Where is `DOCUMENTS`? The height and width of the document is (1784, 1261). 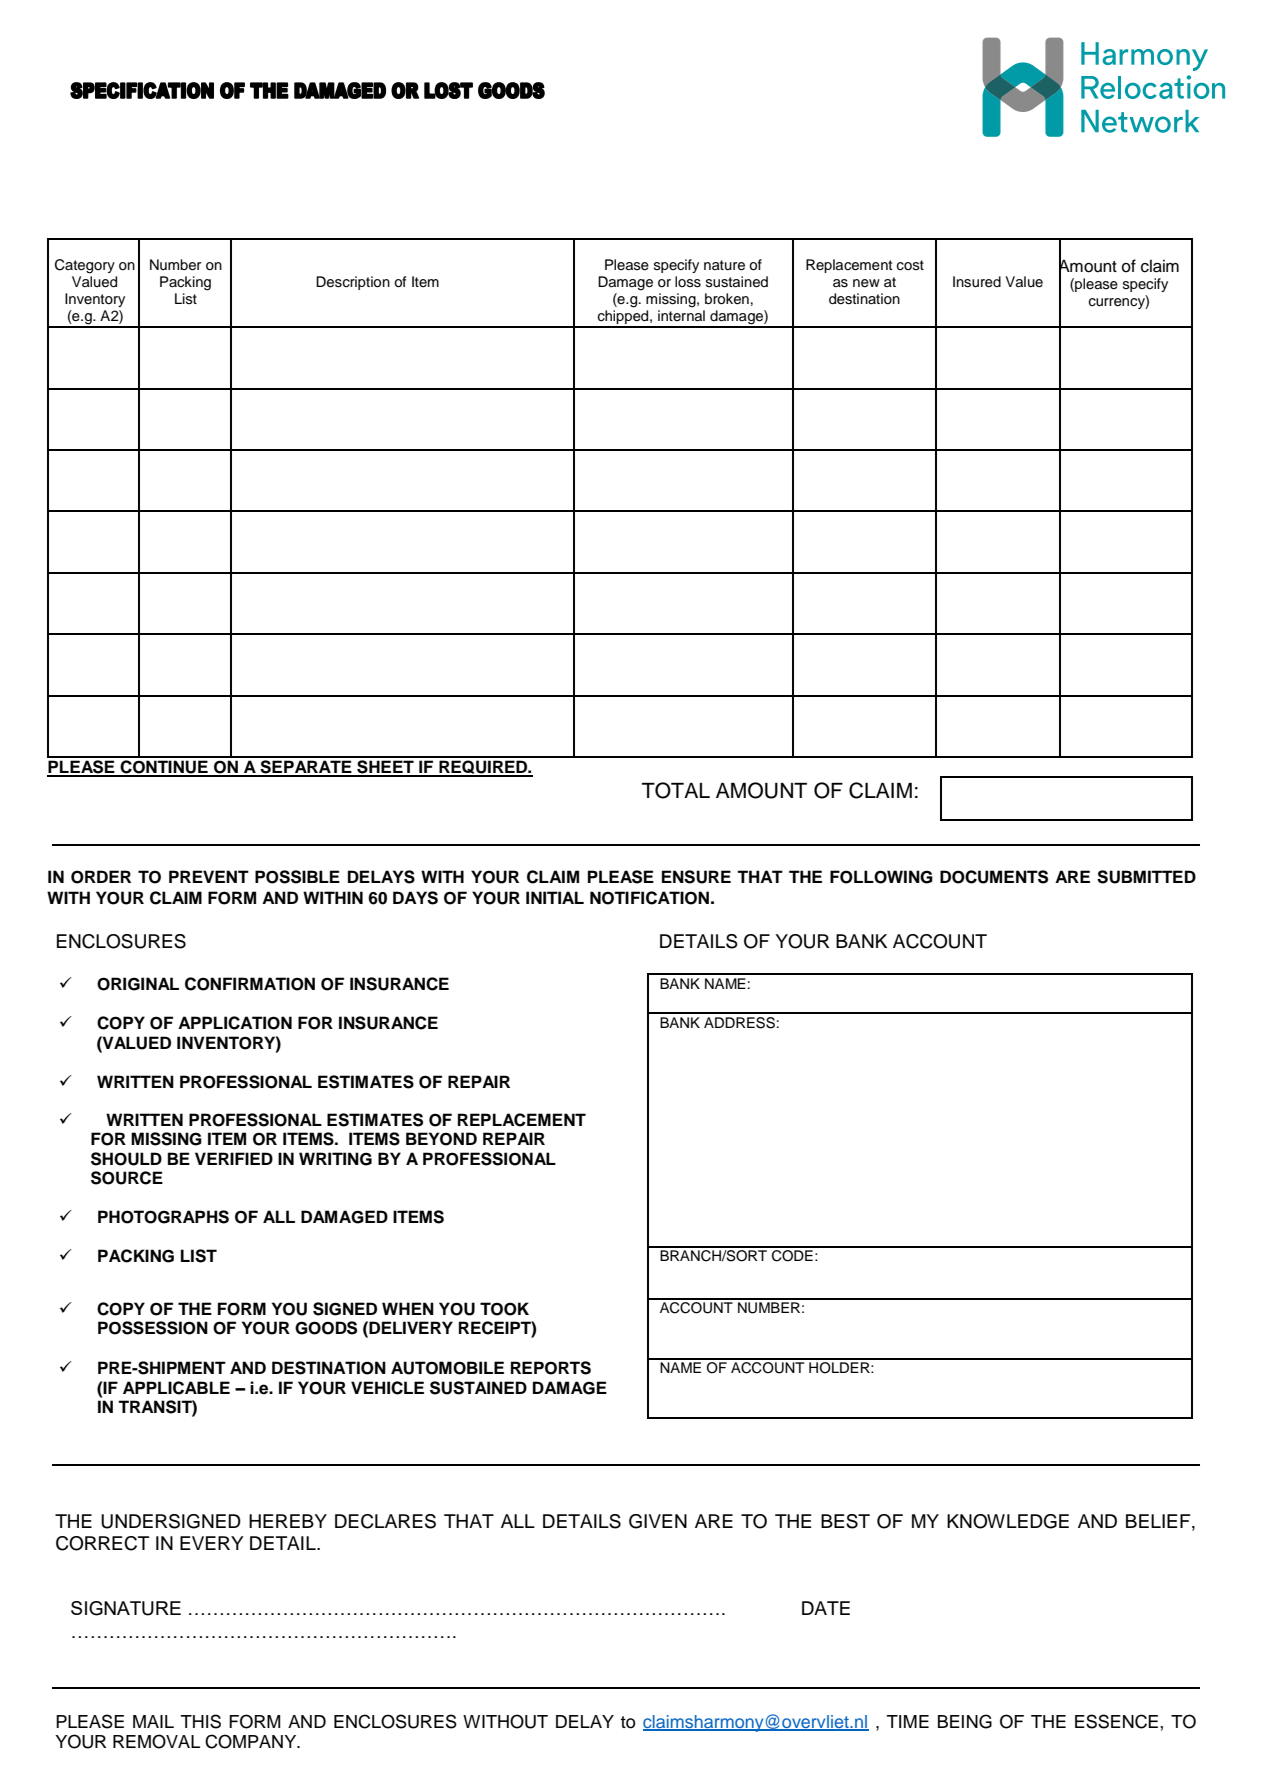 DOCUMENTS is located at coordinates (994, 877).
